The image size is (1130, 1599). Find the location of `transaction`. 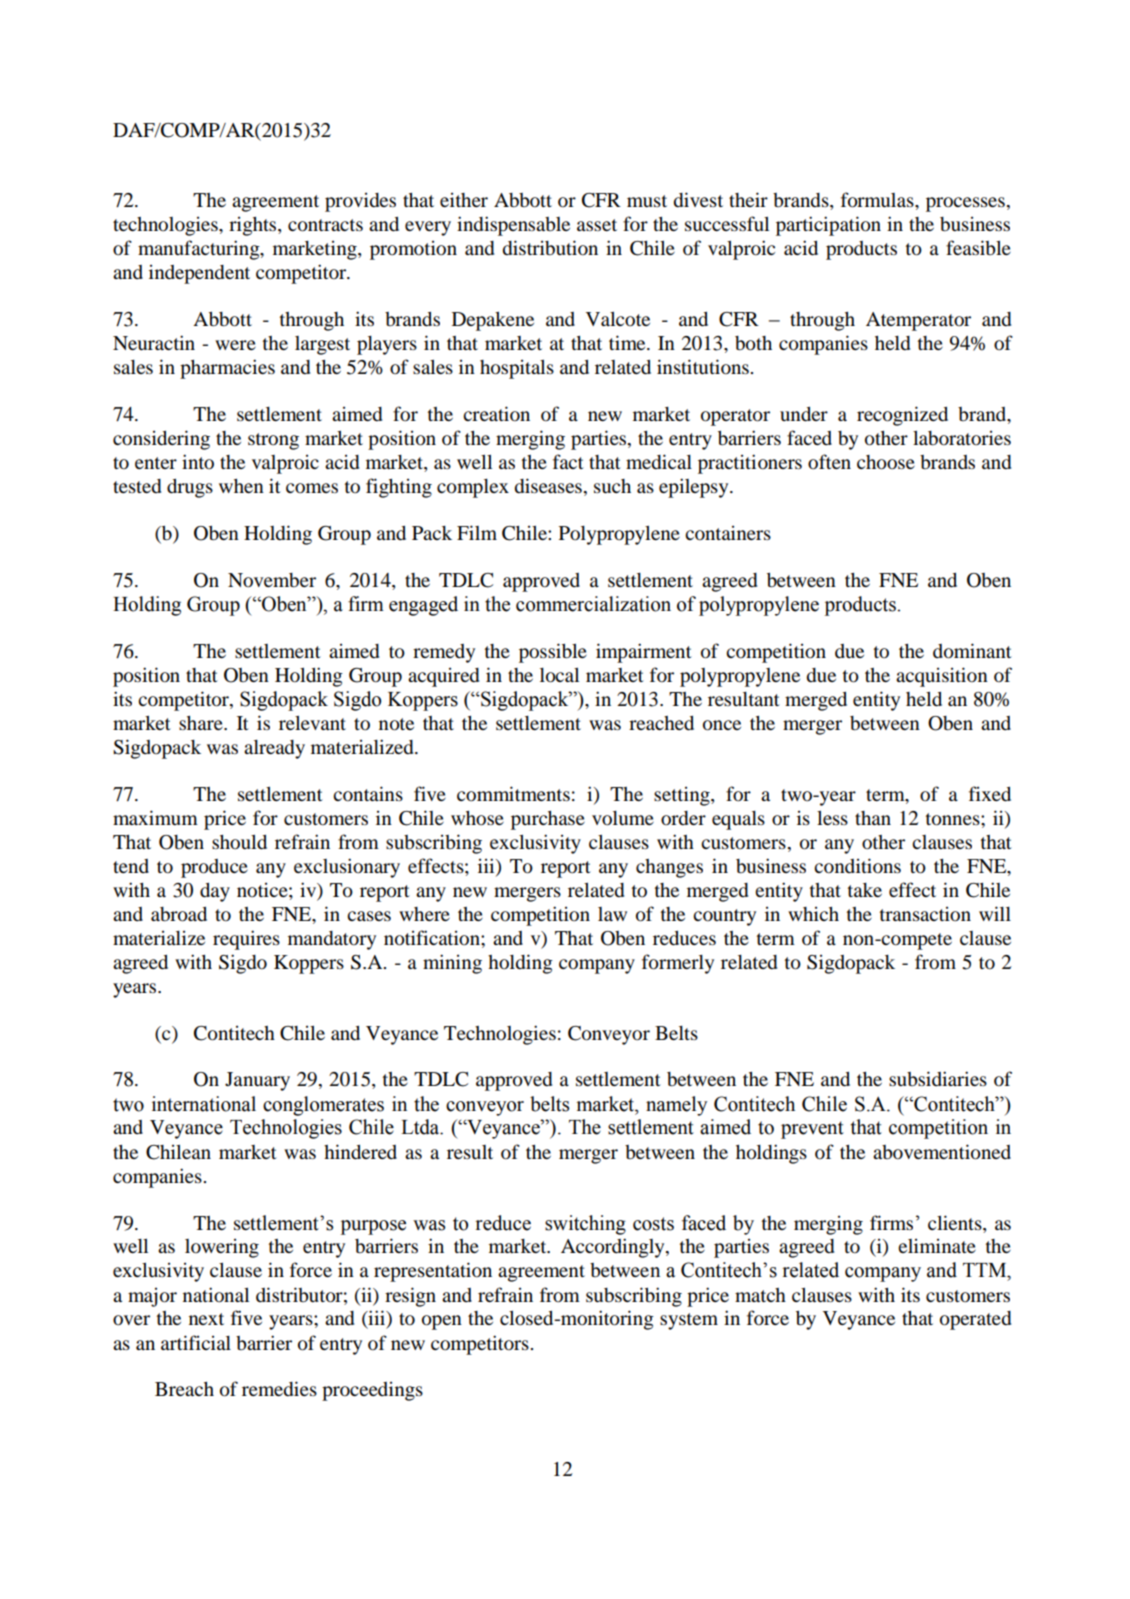

transaction is located at coordinates (925, 914).
